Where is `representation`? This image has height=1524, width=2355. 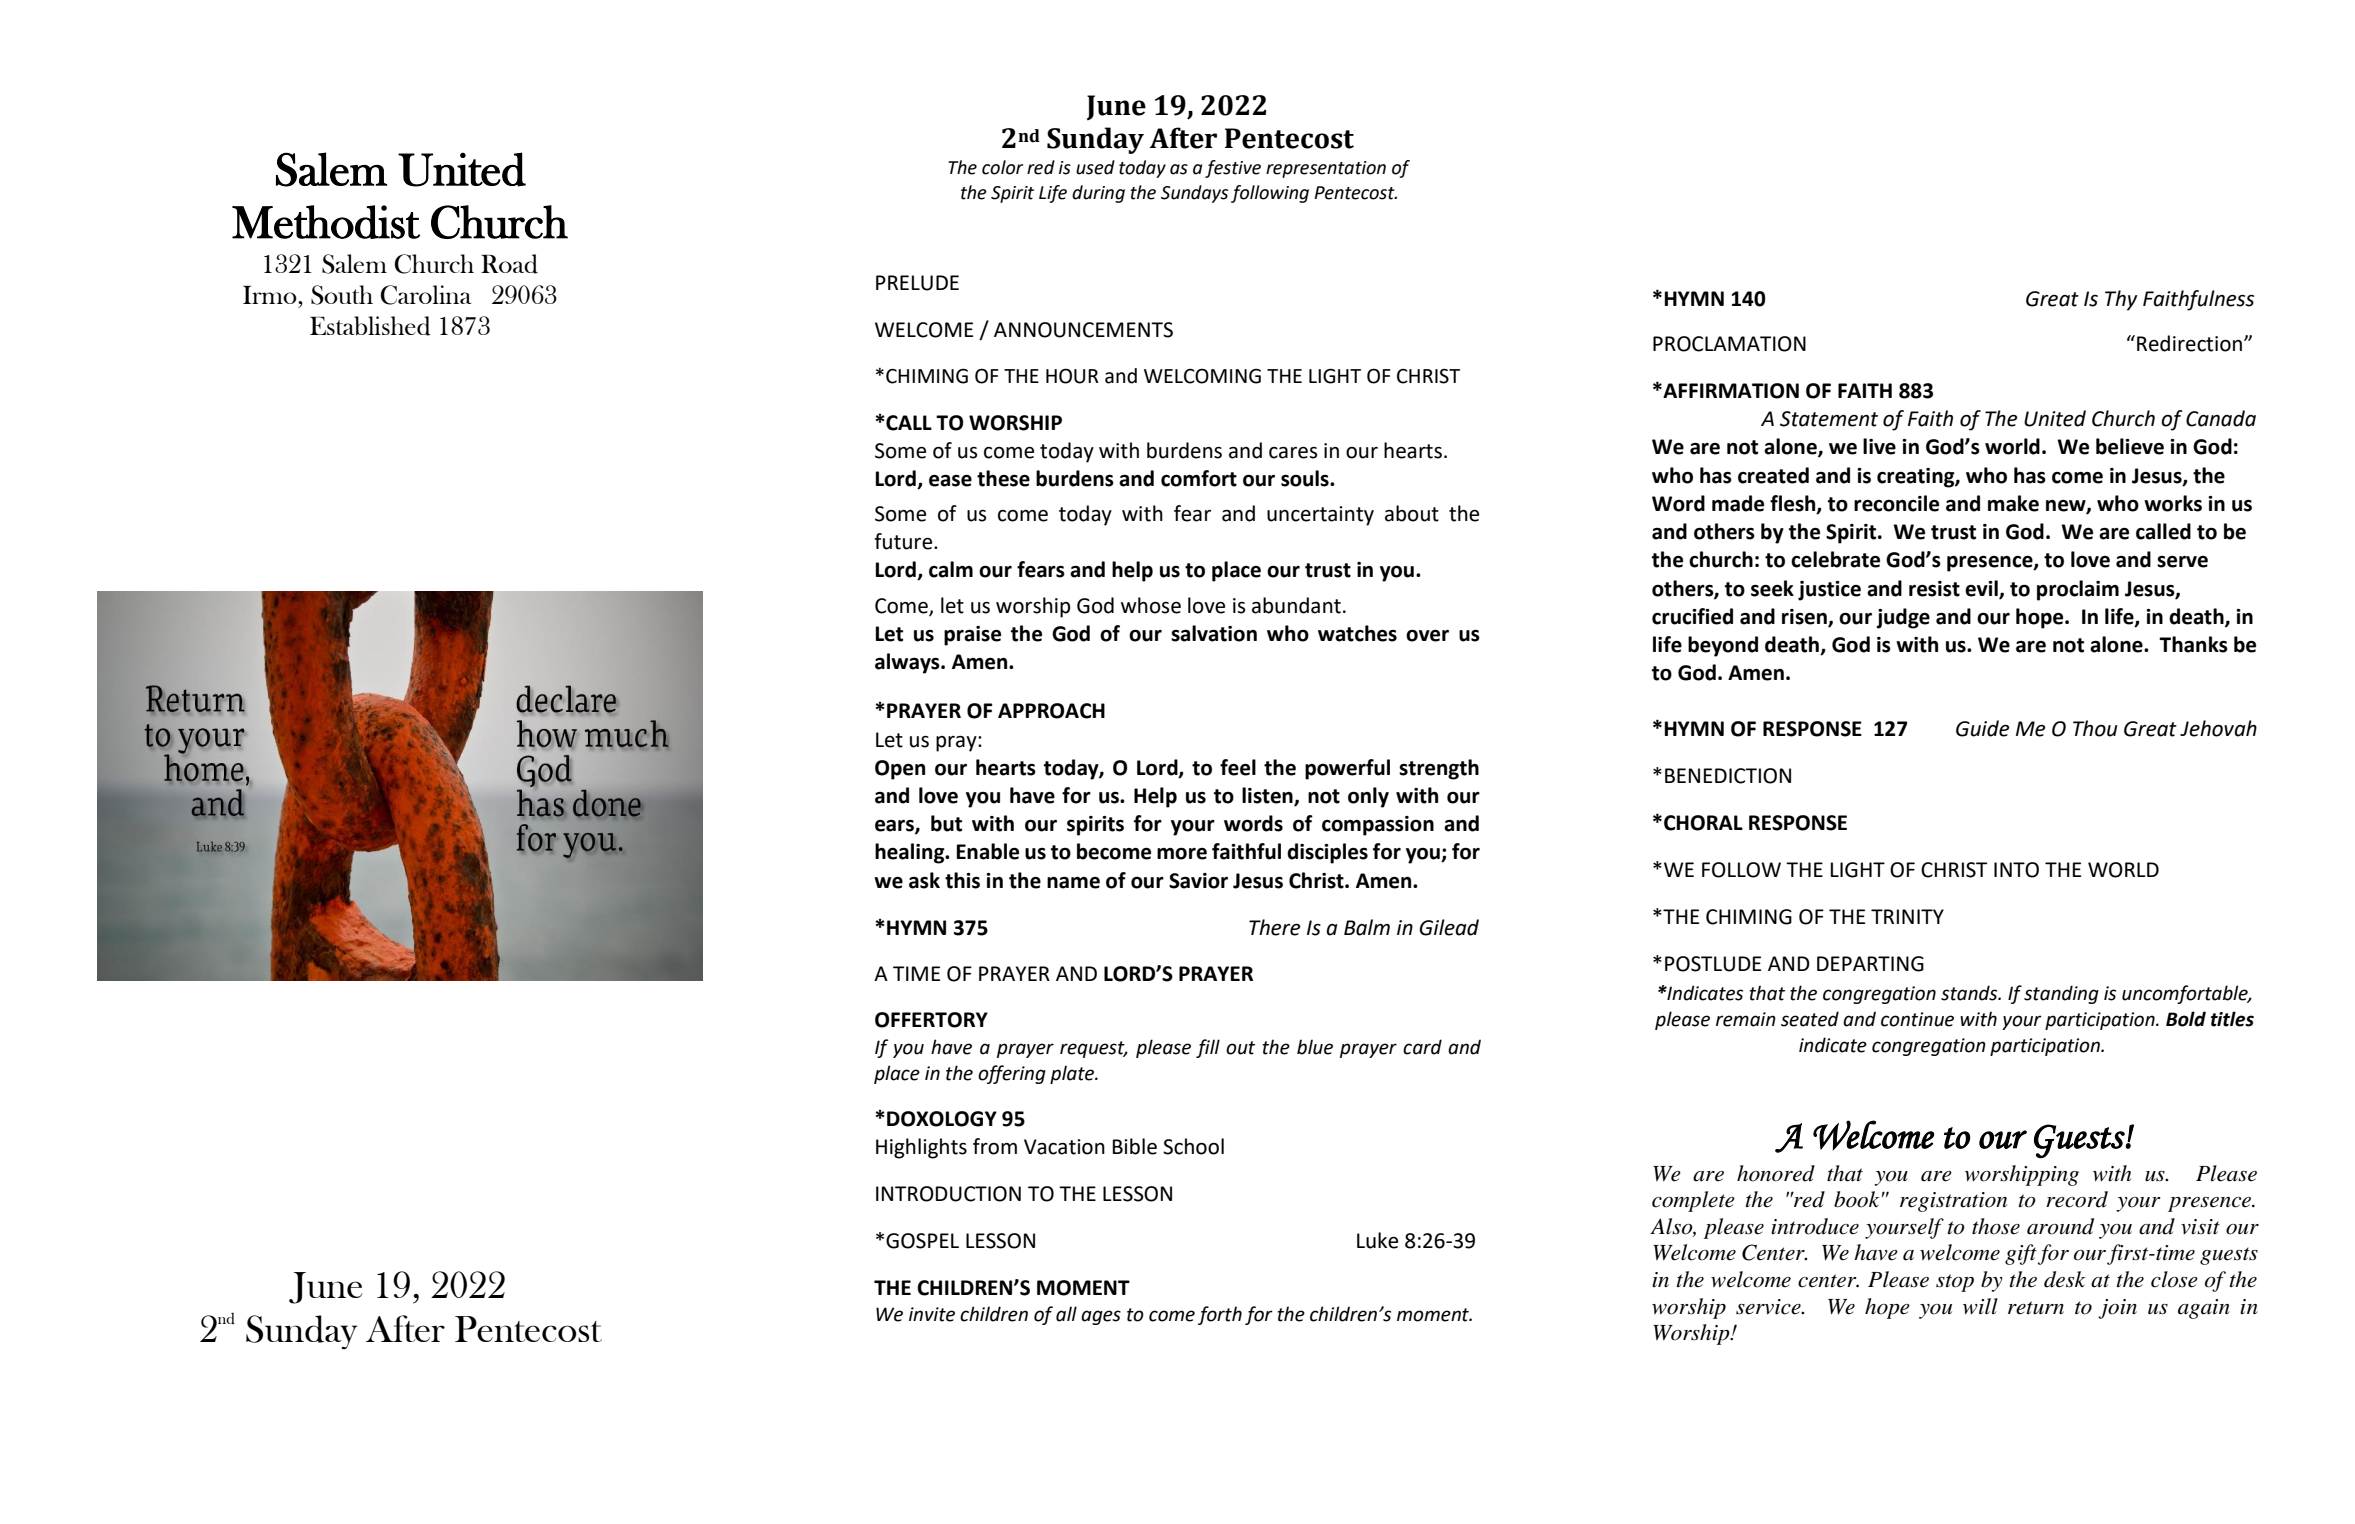 representation is located at coordinates (1326, 169).
